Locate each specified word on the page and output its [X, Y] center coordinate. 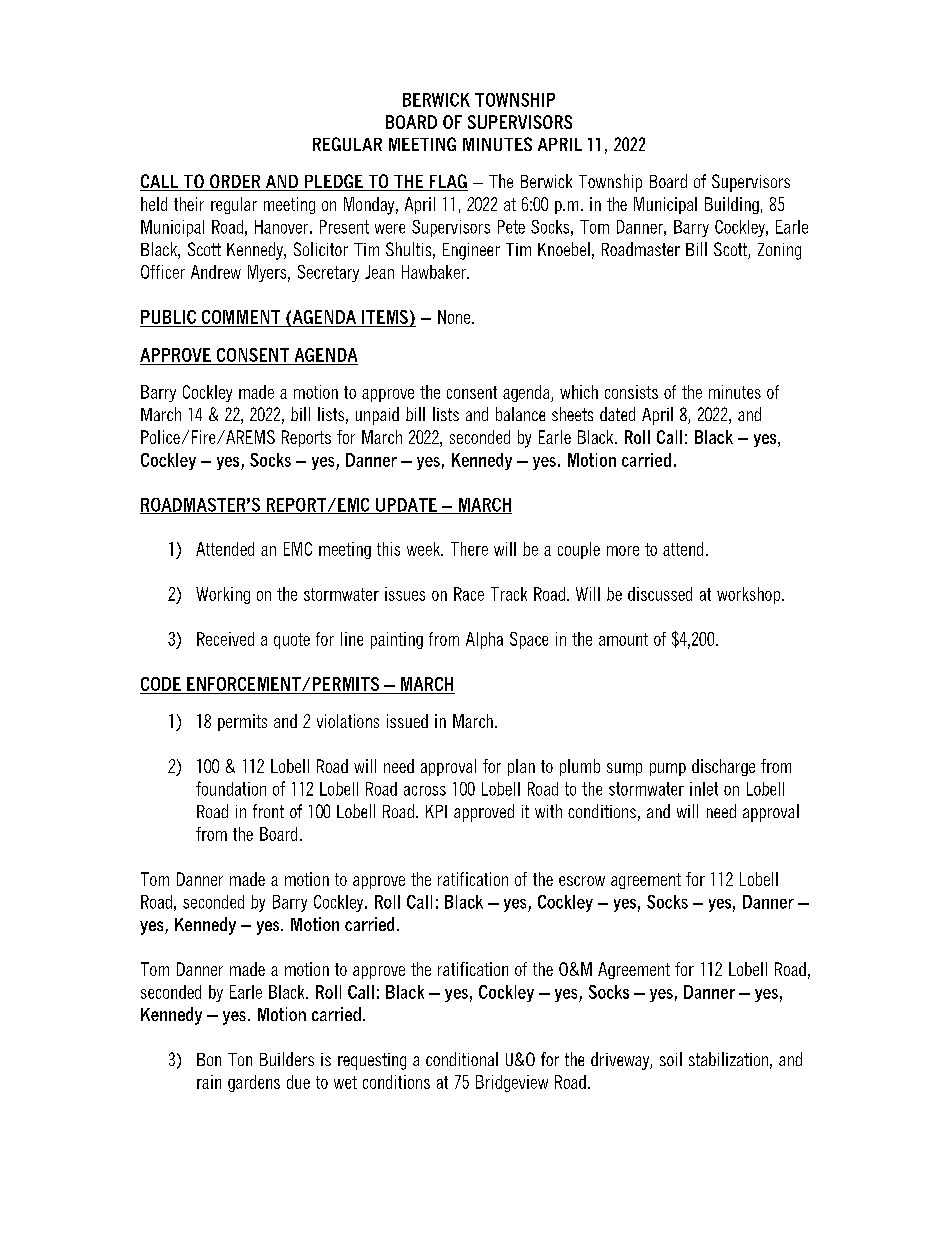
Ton [240, 1059]
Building [732, 205]
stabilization [728, 1059]
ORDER [235, 182]
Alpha [484, 640]
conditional [462, 1059]
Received [225, 639]
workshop [750, 595]
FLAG [447, 182]
